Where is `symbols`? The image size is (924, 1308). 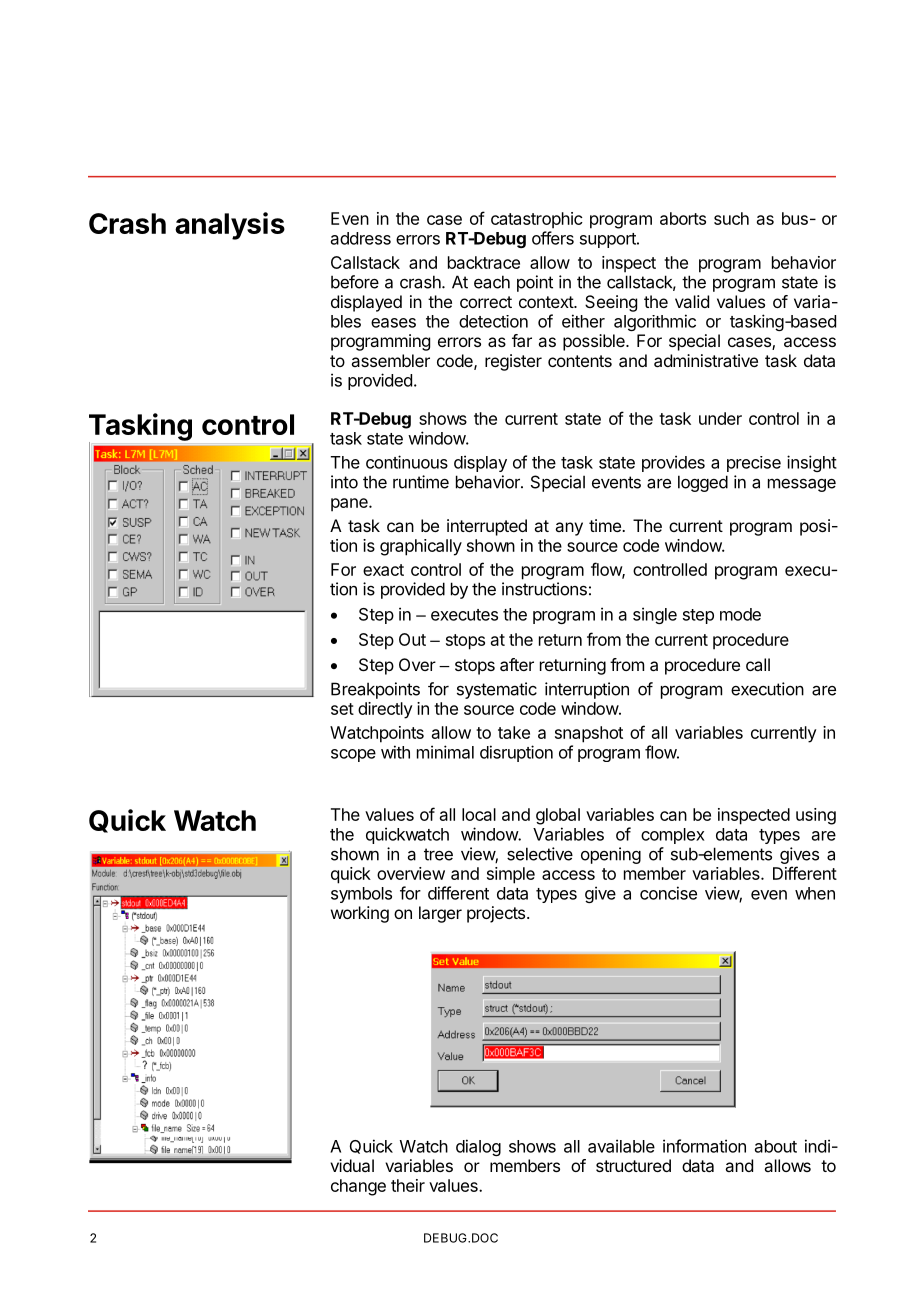
symbols is located at coordinates (361, 895).
